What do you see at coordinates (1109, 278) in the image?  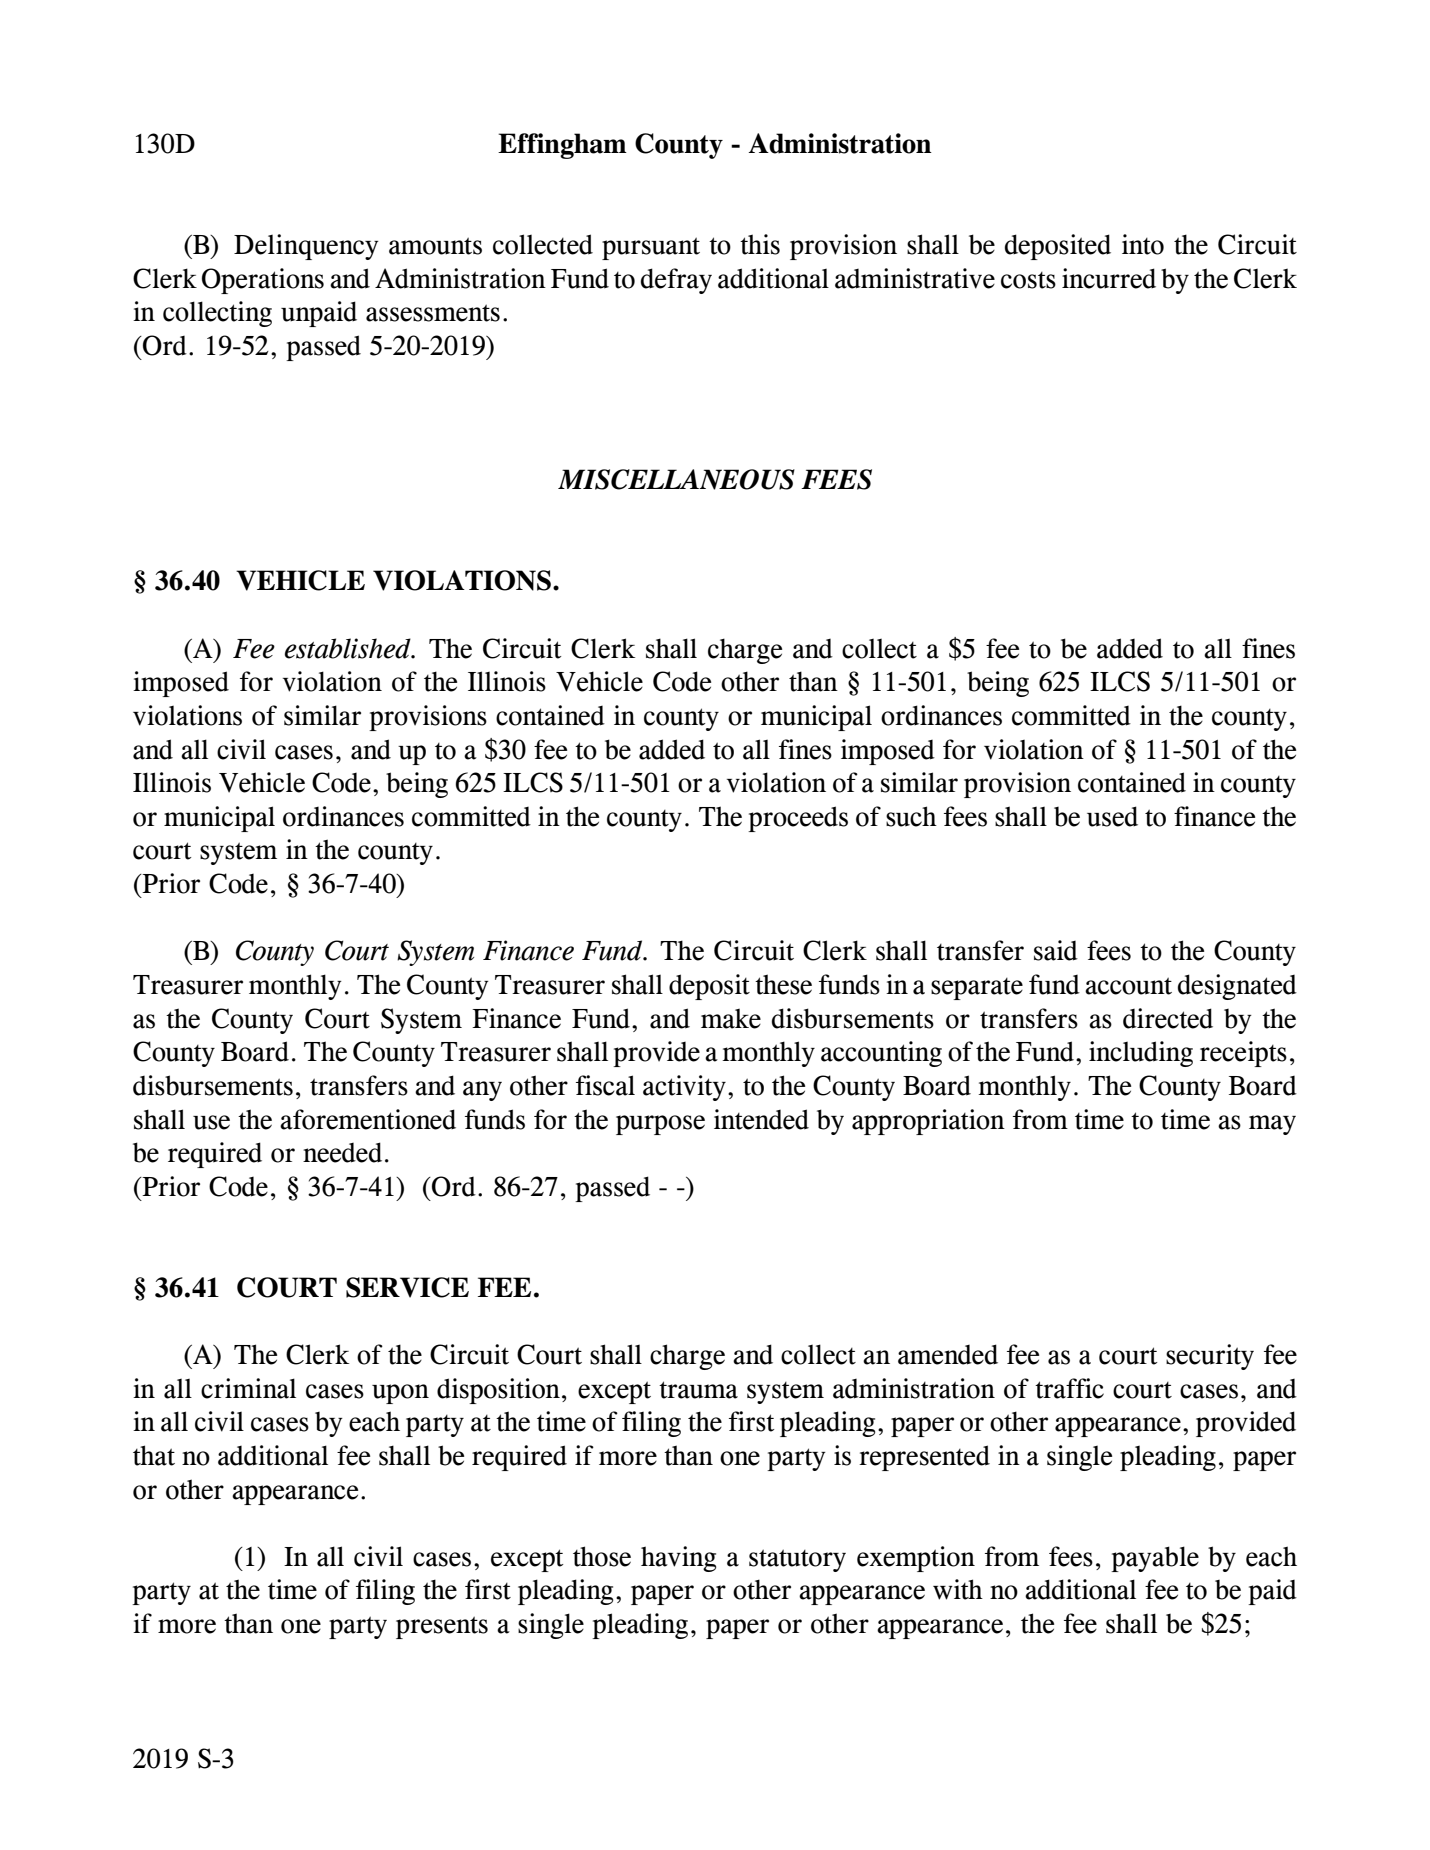 I see `incurred` at bounding box center [1109, 278].
